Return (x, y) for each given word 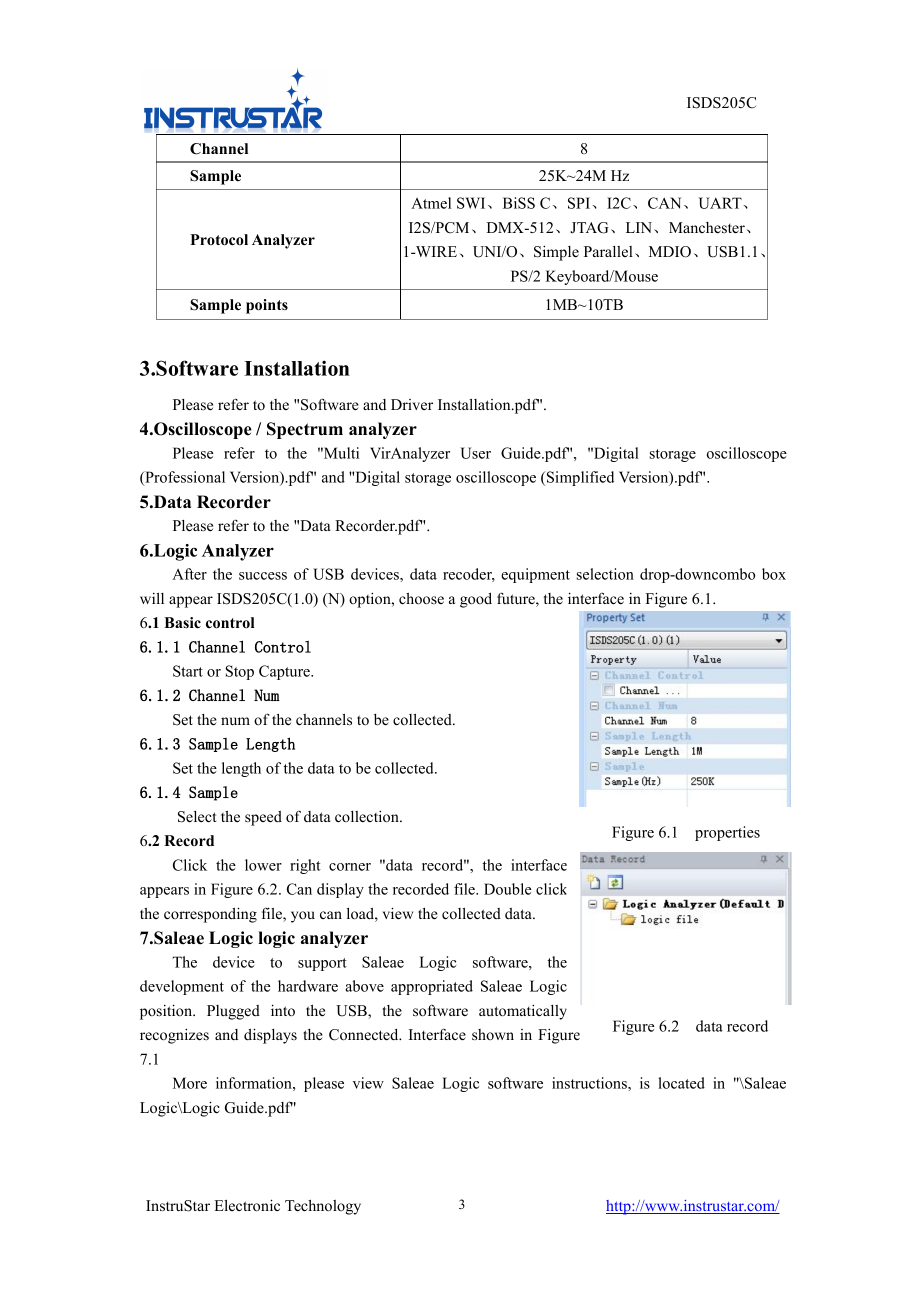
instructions (590, 1083)
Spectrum (305, 430)
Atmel (431, 203)
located (681, 1083)
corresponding (210, 915)
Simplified (579, 478)
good (476, 600)
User (475, 453)
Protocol (219, 240)
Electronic (247, 1205)
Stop (239, 672)
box (774, 574)
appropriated (432, 987)
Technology (323, 1207)
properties (727, 833)
